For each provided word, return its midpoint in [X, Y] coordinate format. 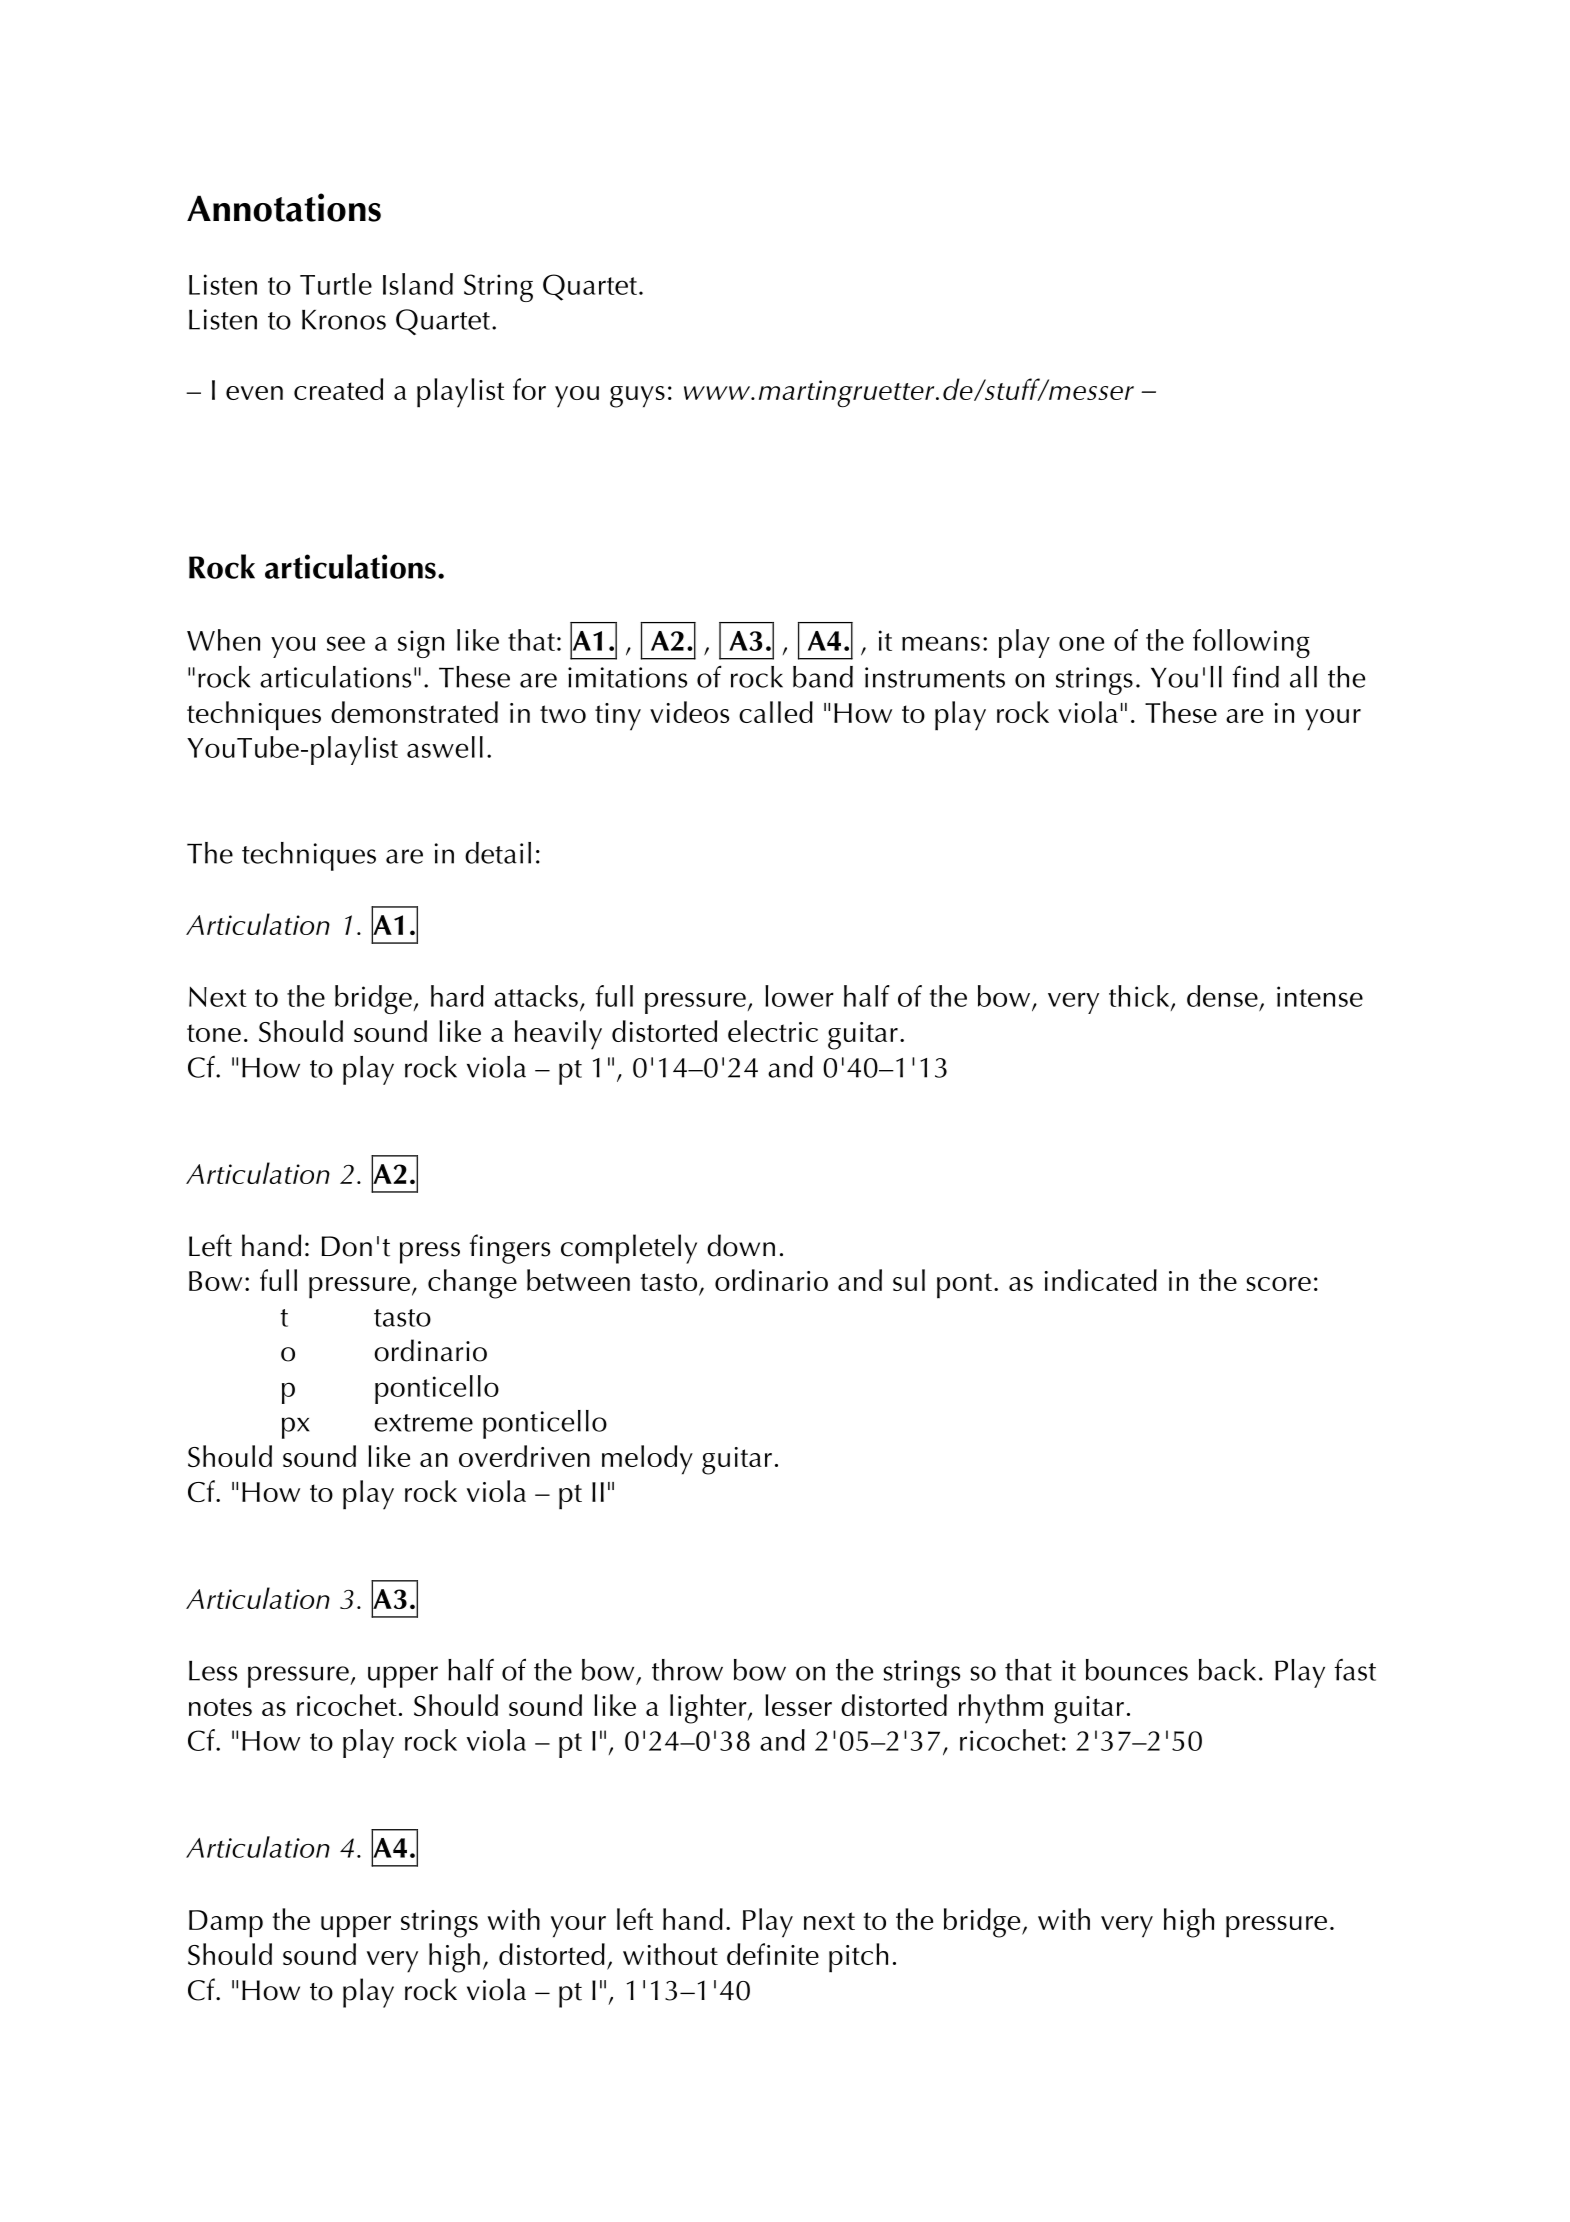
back [1227, 1670]
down [741, 1245]
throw [687, 1670]
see [346, 643]
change [472, 1284]
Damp [226, 1924]
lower [799, 996]
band [823, 677]
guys [637, 397]
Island [418, 284]
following [1251, 643]
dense [1222, 996]
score [1279, 1284]
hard [457, 996]
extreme [423, 1423]
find [1255, 677]
